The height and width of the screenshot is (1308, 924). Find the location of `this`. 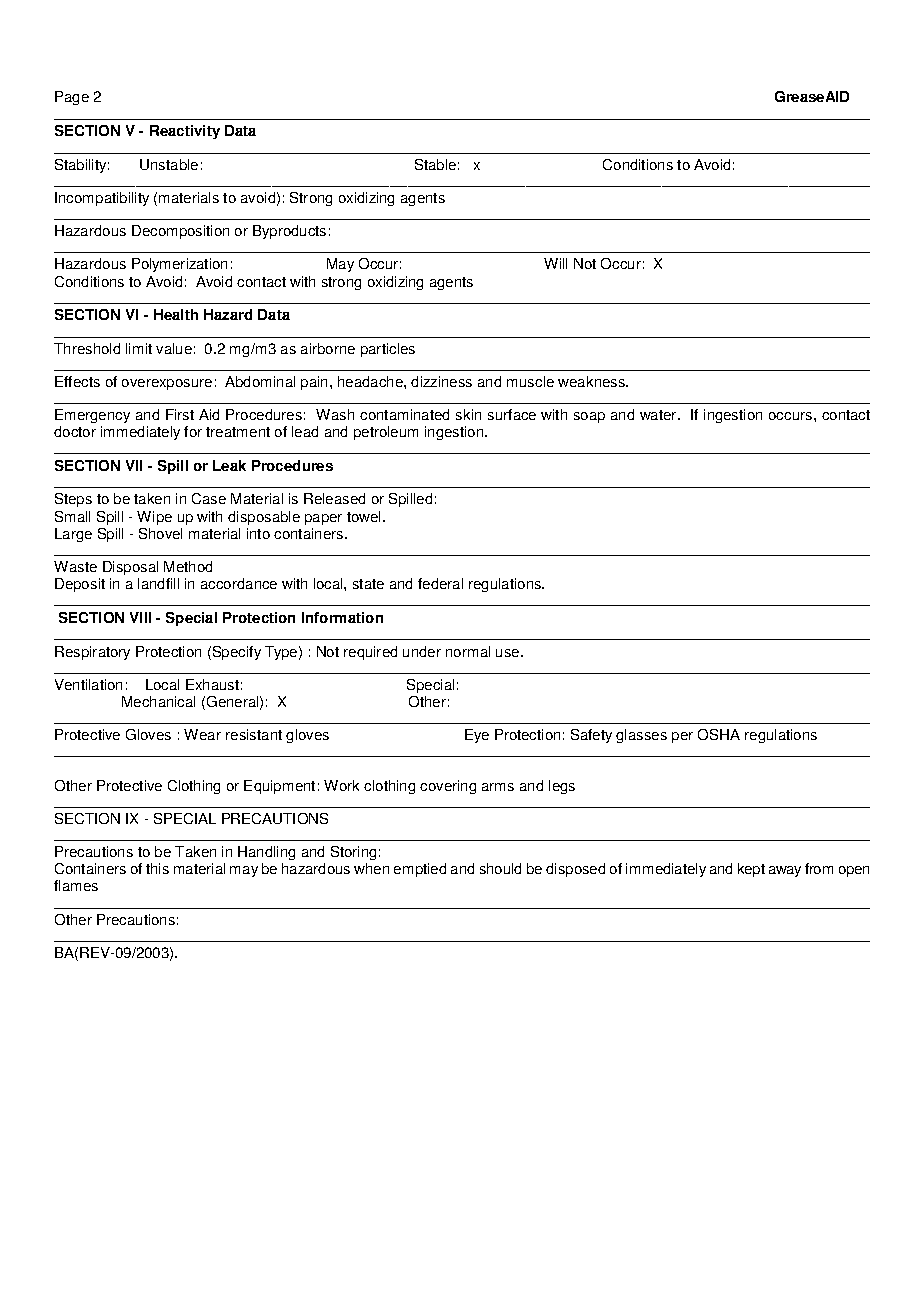

this is located at coordinates (157, 868).
